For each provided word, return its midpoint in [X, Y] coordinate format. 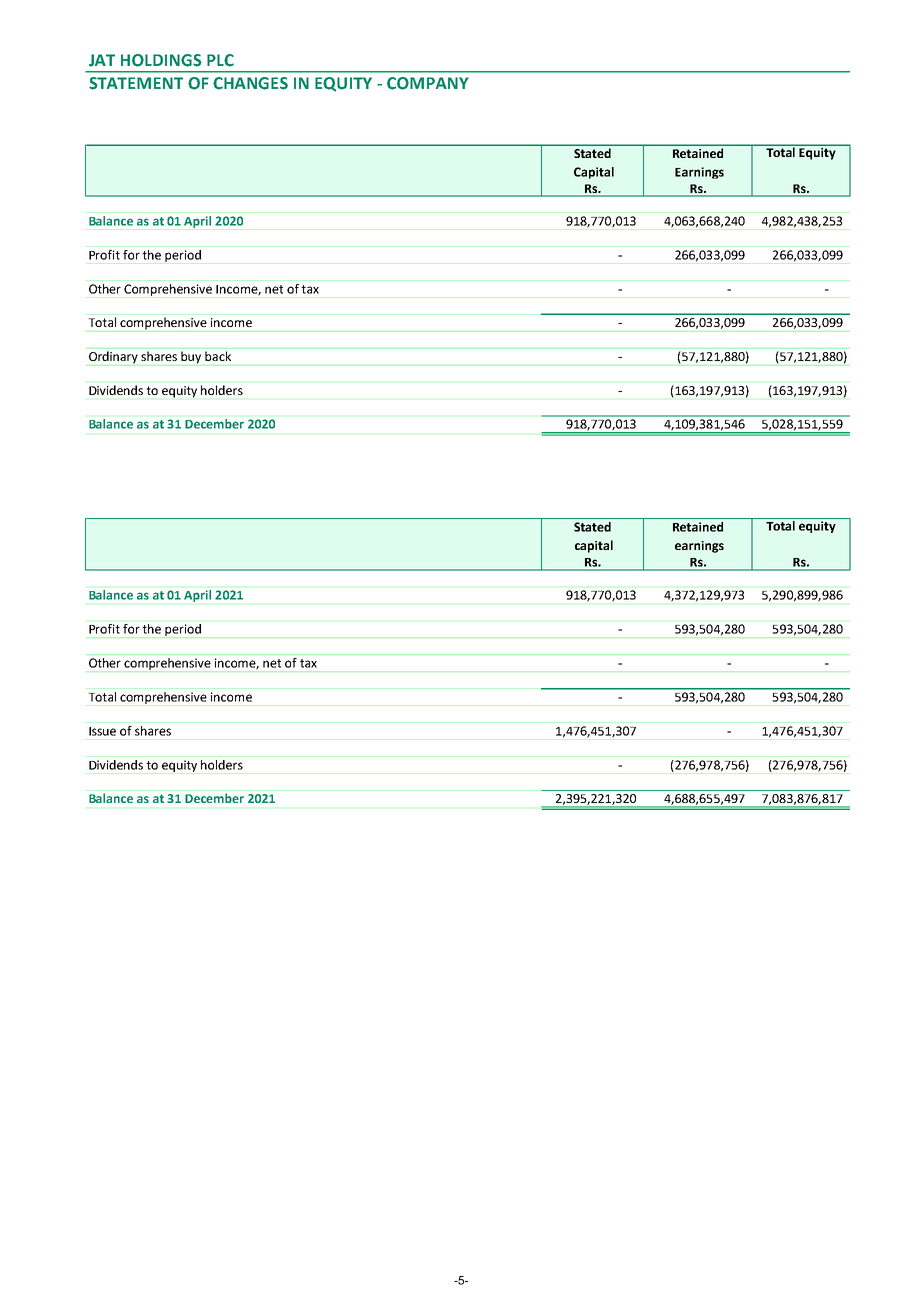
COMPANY [428, 83]
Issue [102, 731]
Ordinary [113, 357]
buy [191, 357]
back [218, 356]
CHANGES [250, 83]
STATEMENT [136, 83]
